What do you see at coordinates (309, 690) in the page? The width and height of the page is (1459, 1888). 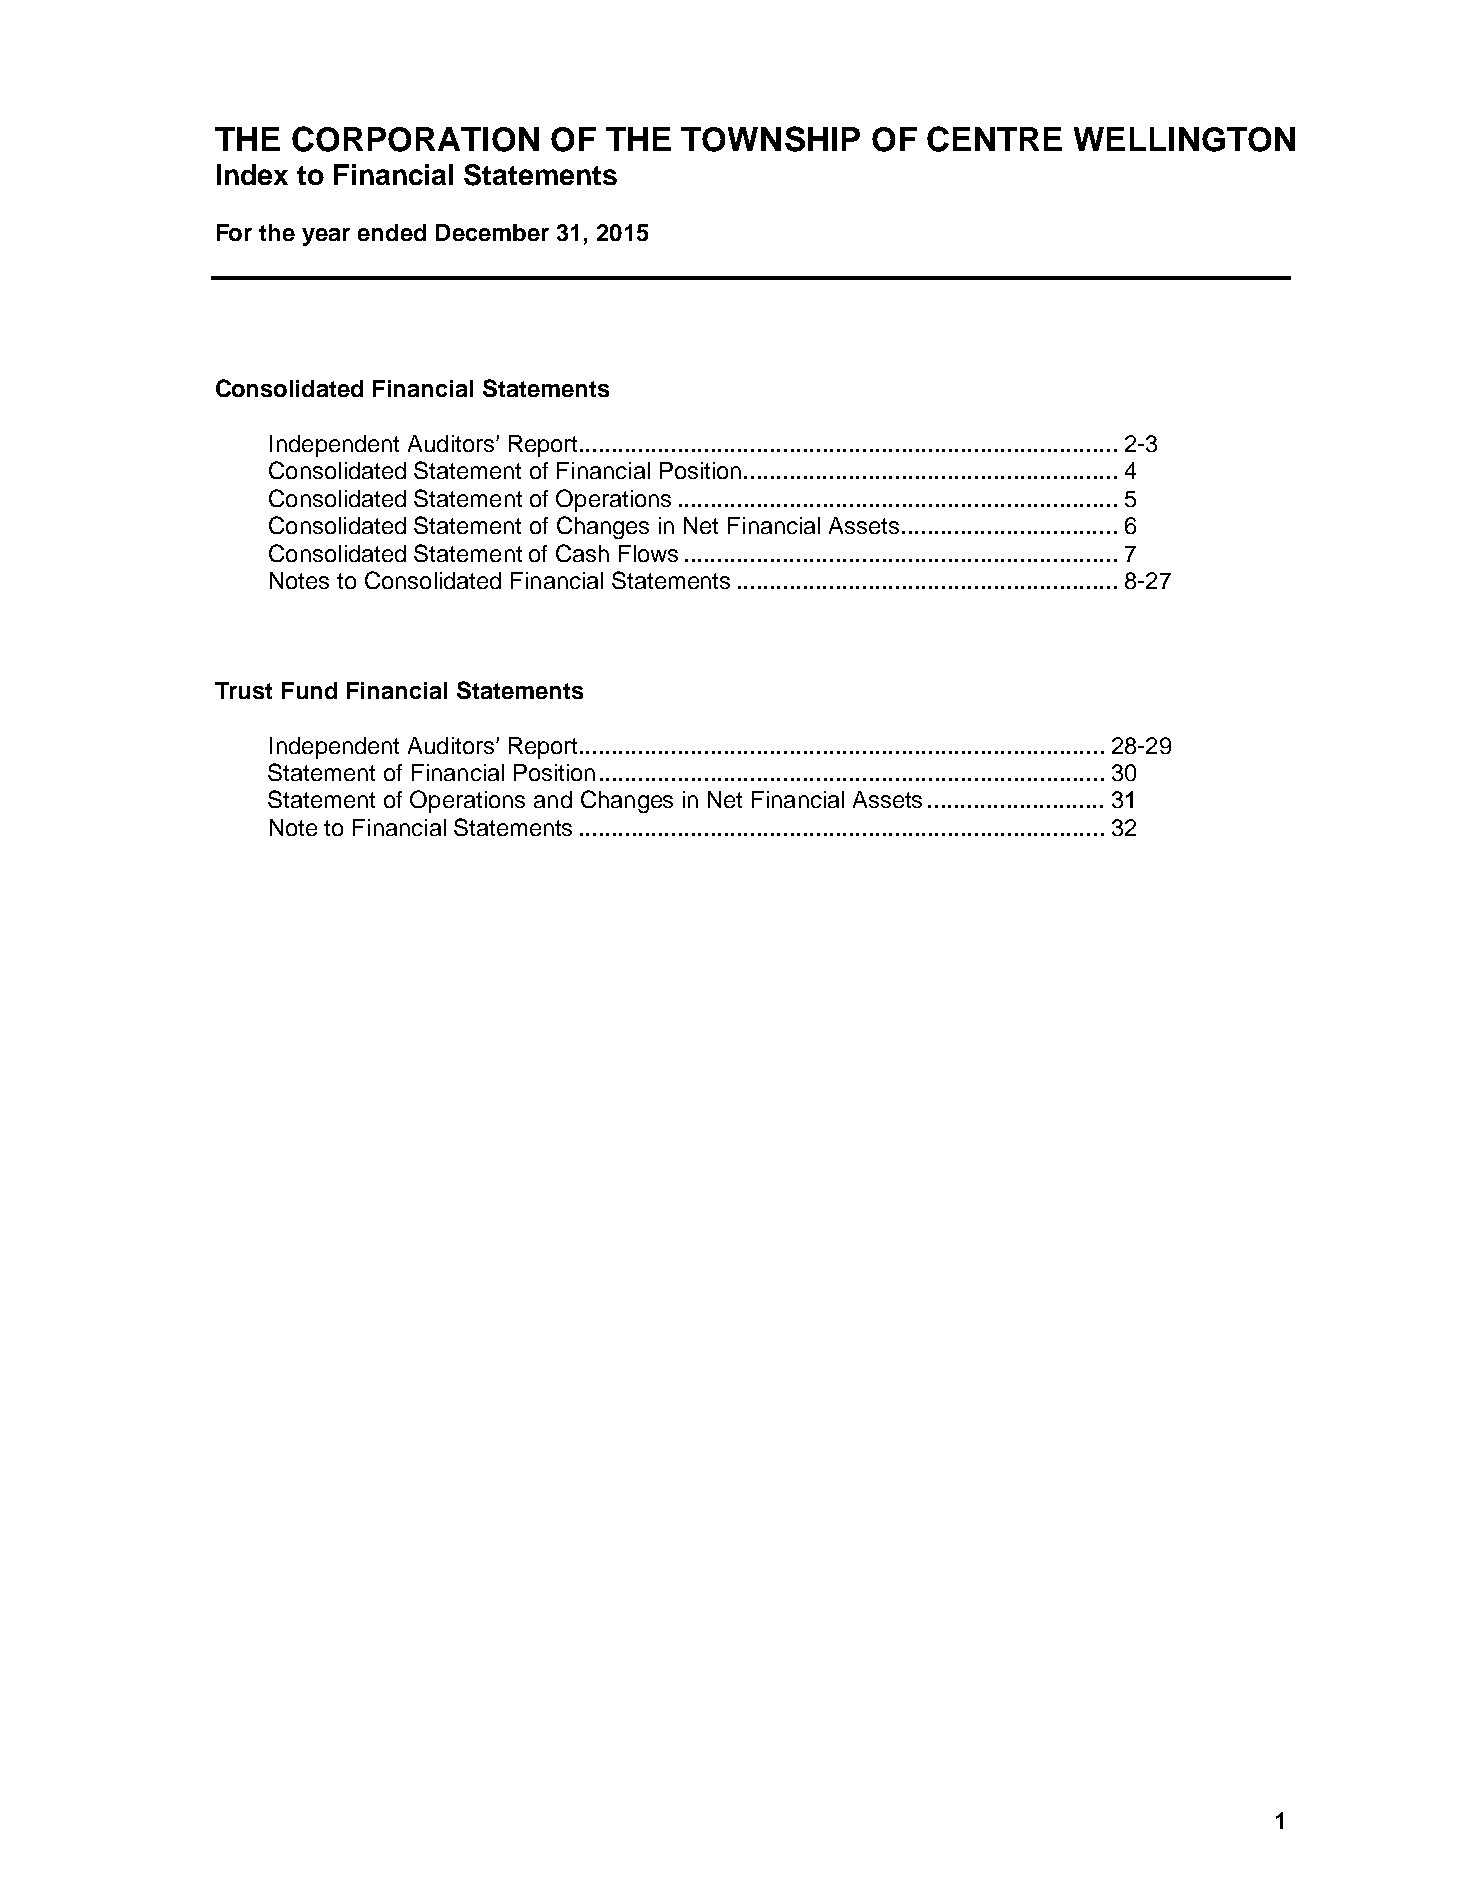 I see `Fund` at bounding box center [309, 690].
